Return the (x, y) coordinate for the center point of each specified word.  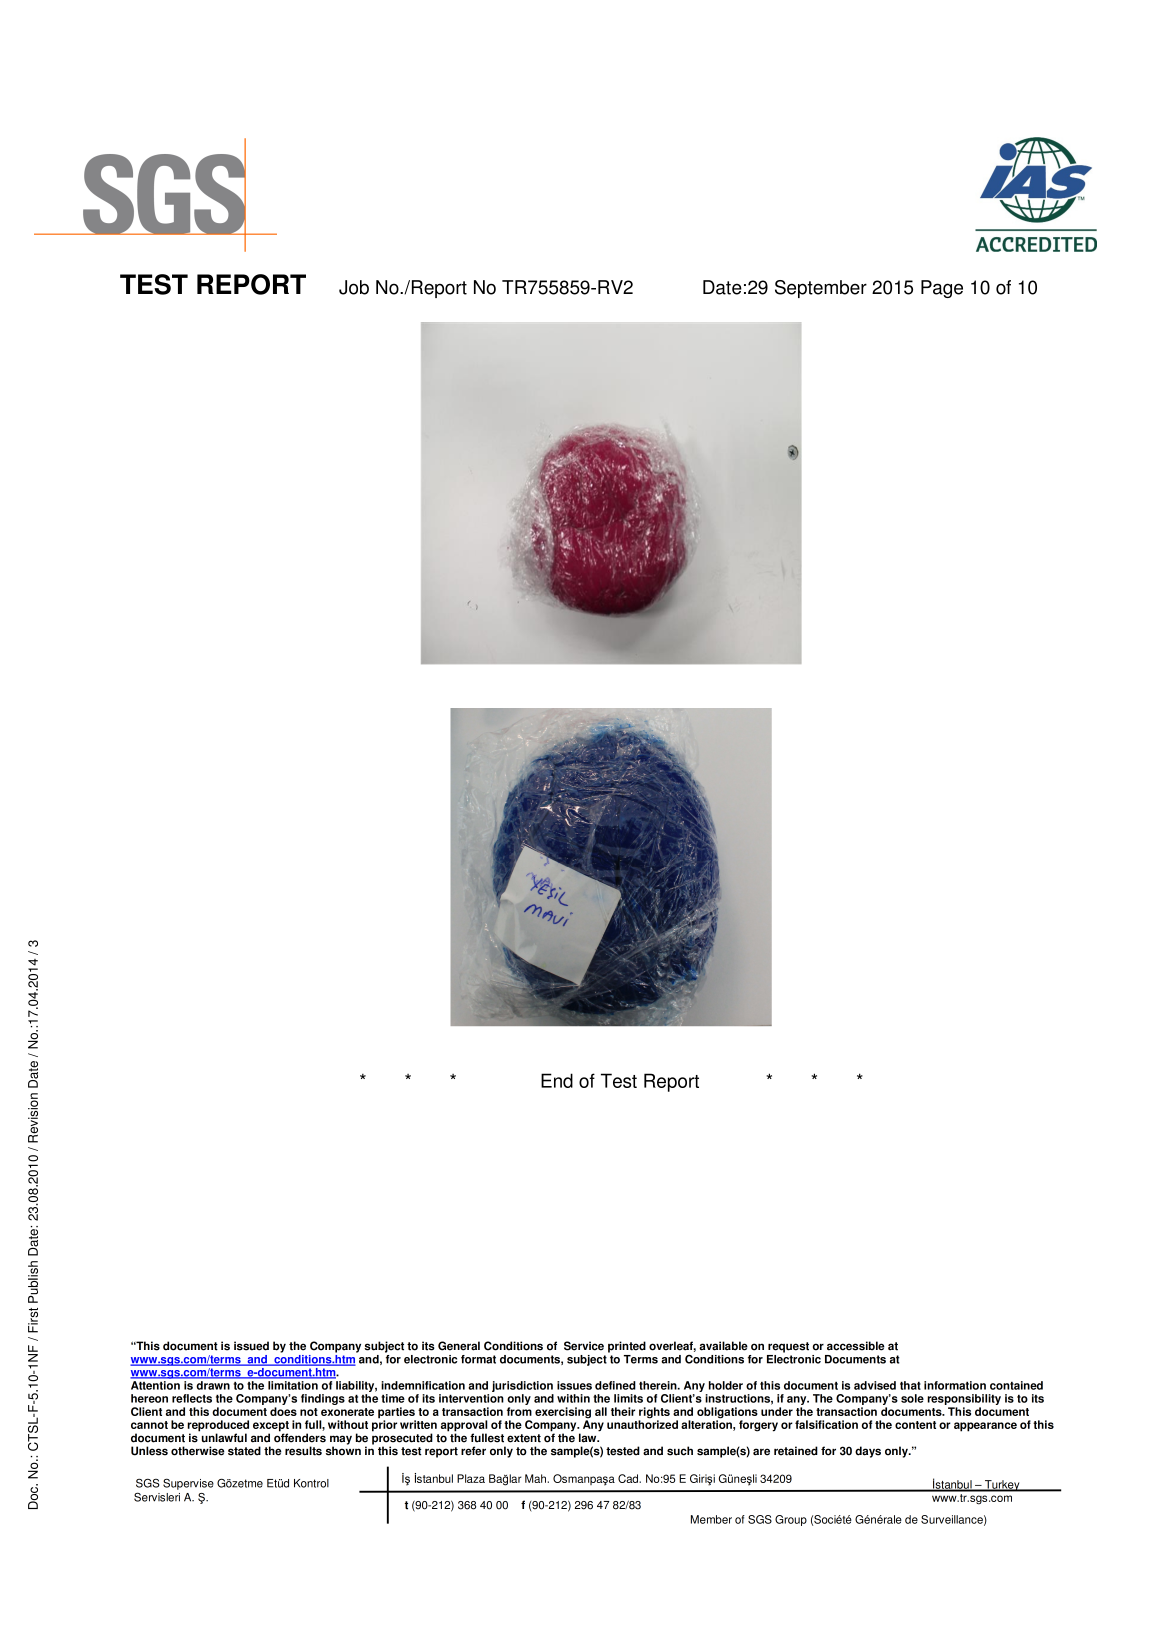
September (821, 289)
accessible (856, 1346)
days (868, 1452)
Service (584, 1346)
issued (251, 1346)
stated (244, 1451)
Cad (629, 1478)
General (459, 1346)
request (788, 1347)
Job (354, 287)
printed (627, 1347)
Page (942, 289)
